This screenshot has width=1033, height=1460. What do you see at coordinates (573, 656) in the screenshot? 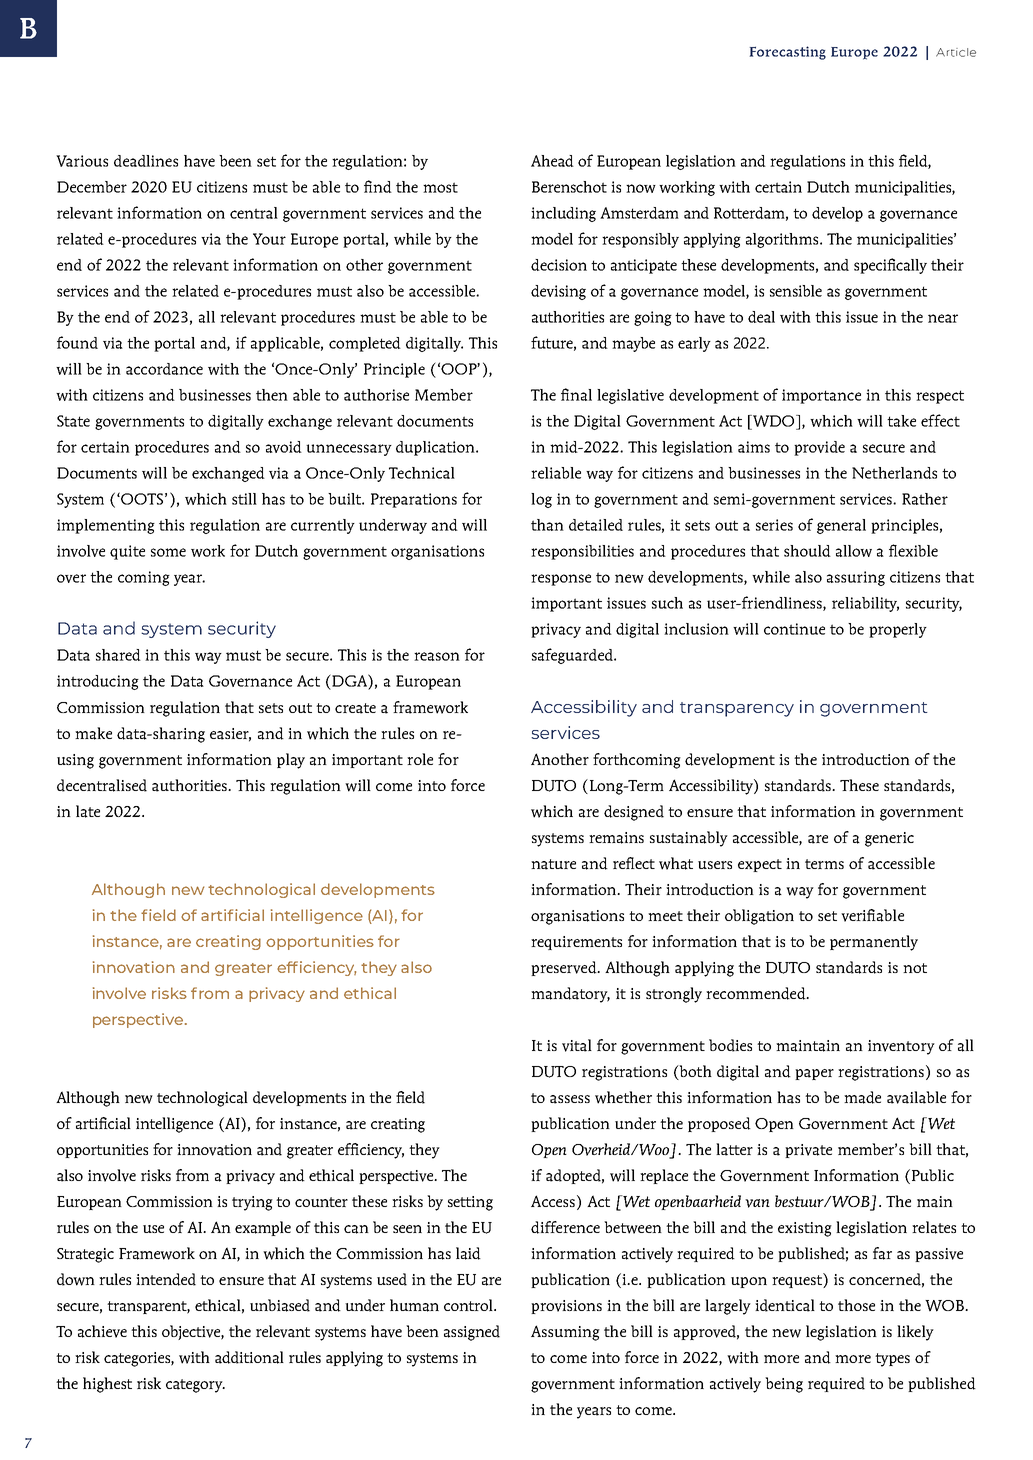
I see `safeguarded` at bounding box center [573, 656].
